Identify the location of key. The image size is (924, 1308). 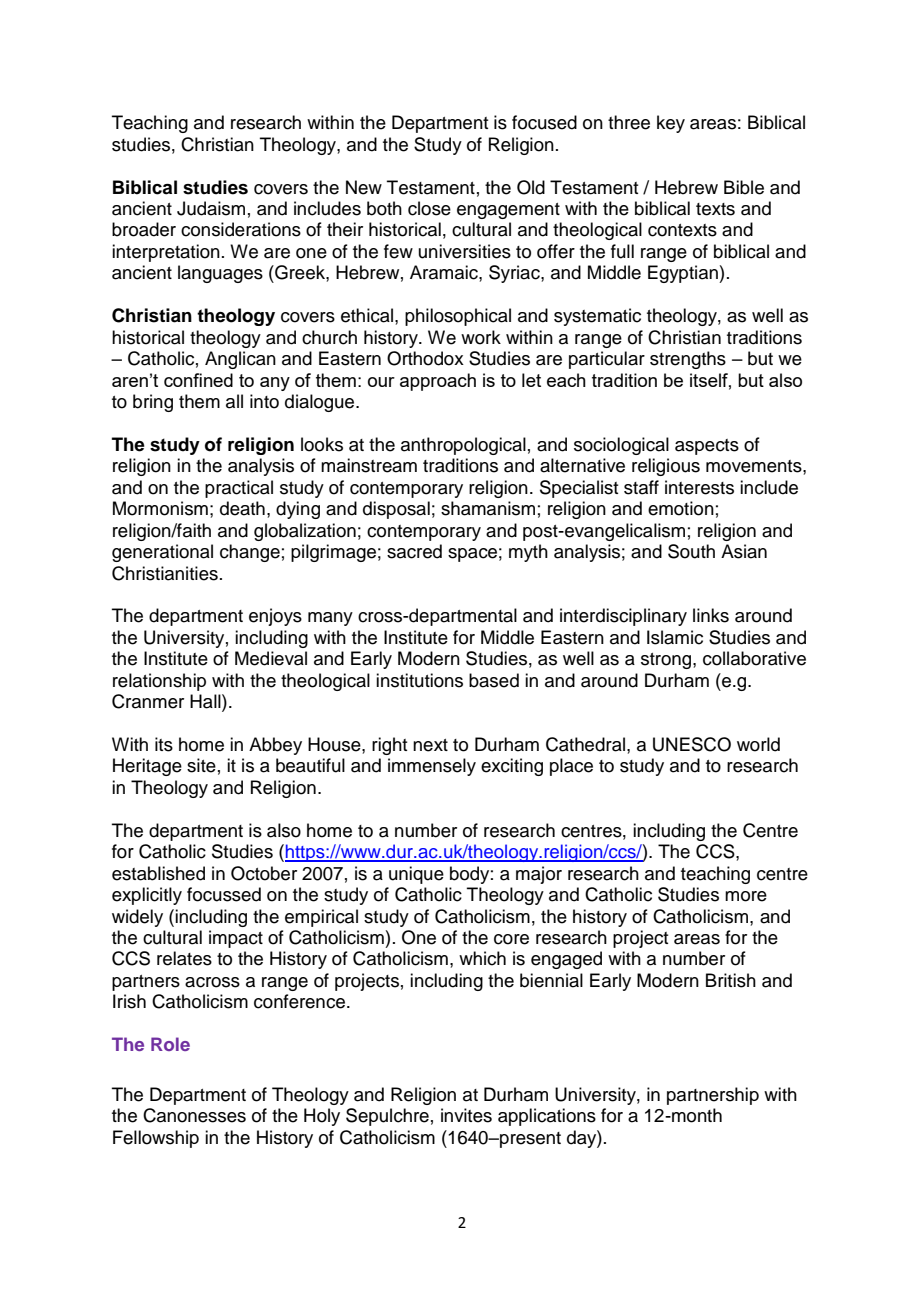
(671, 124).
